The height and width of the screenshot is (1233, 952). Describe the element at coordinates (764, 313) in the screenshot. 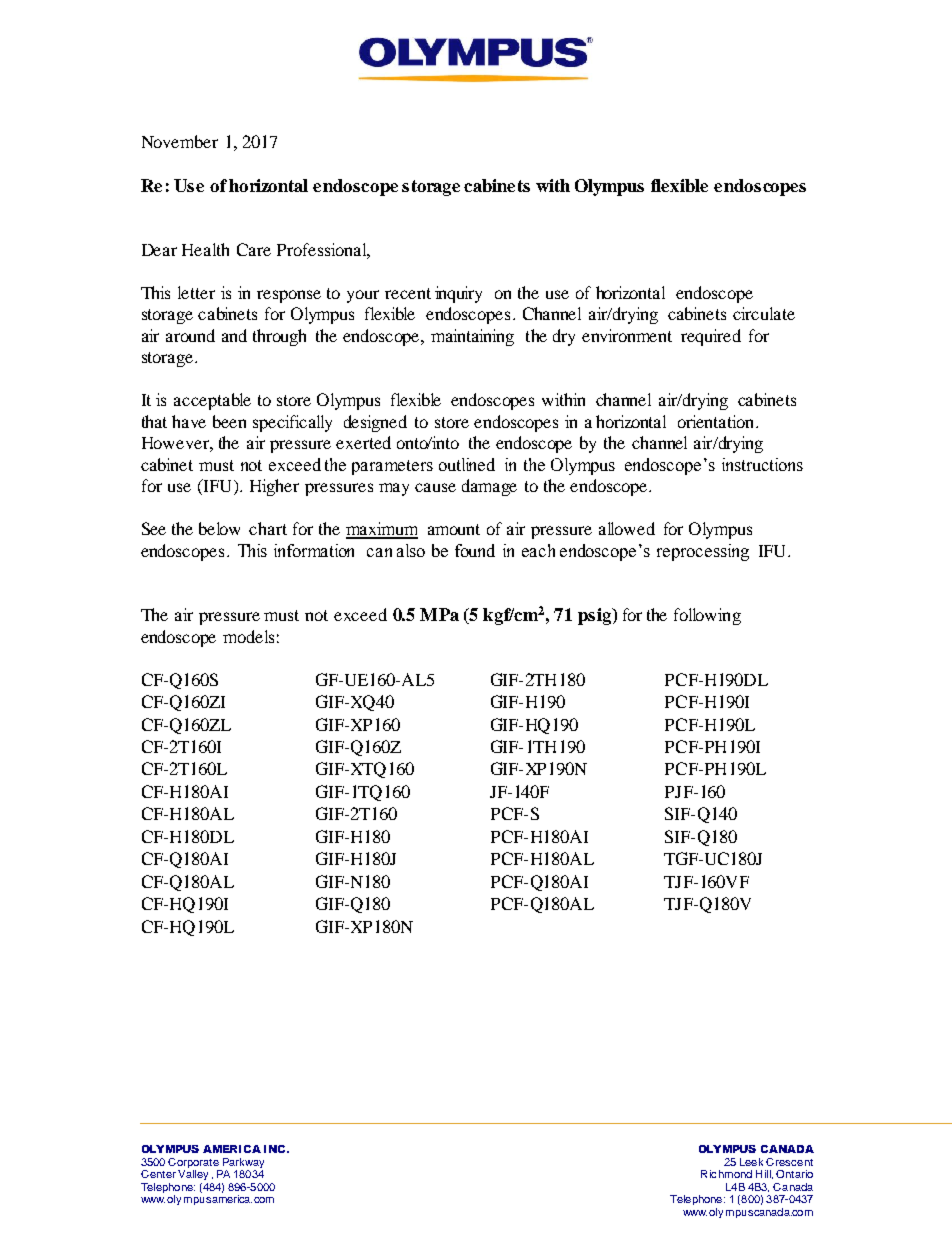

I see `circulate` at that location.
